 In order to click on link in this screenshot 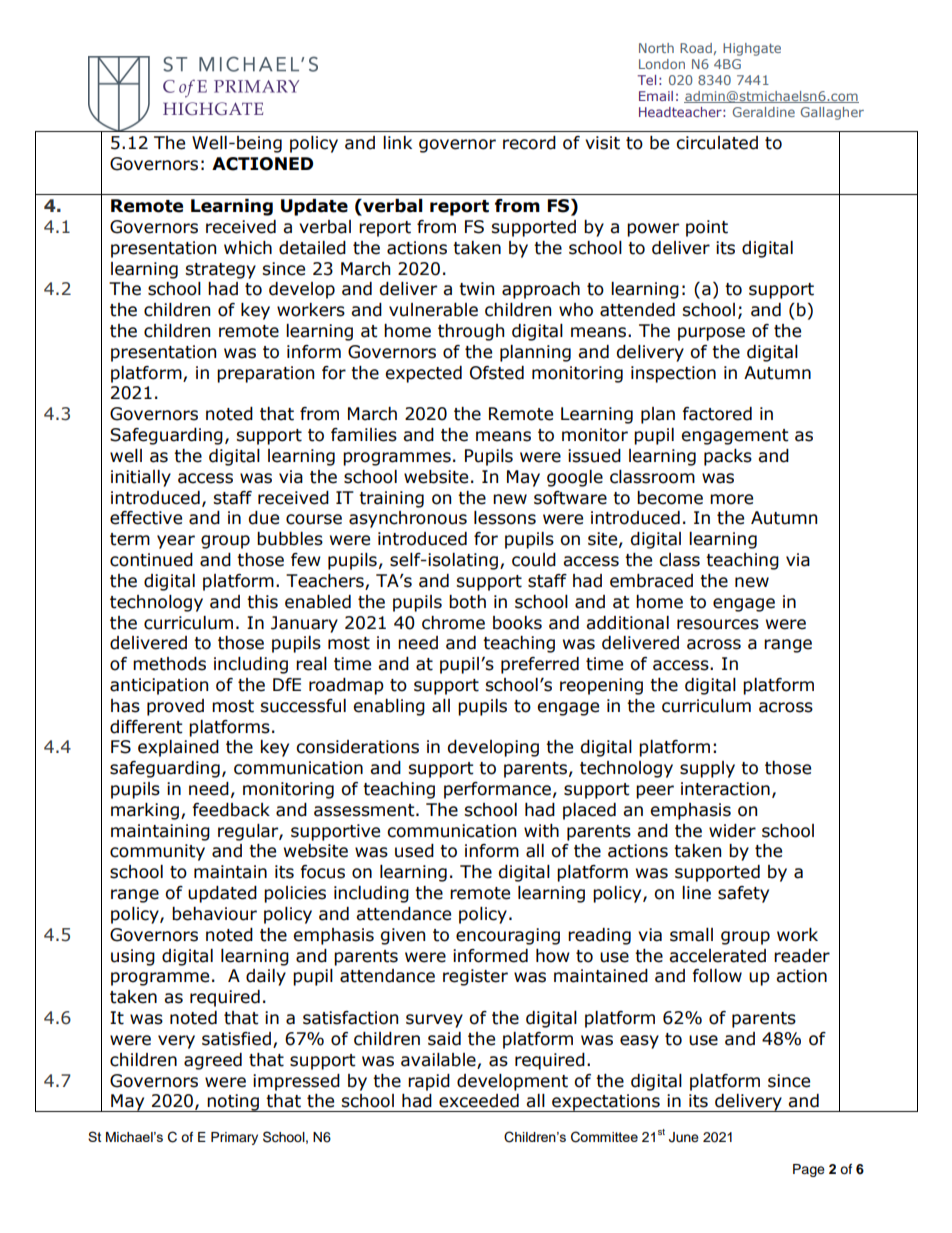, I will do `click(397, 142)`.
